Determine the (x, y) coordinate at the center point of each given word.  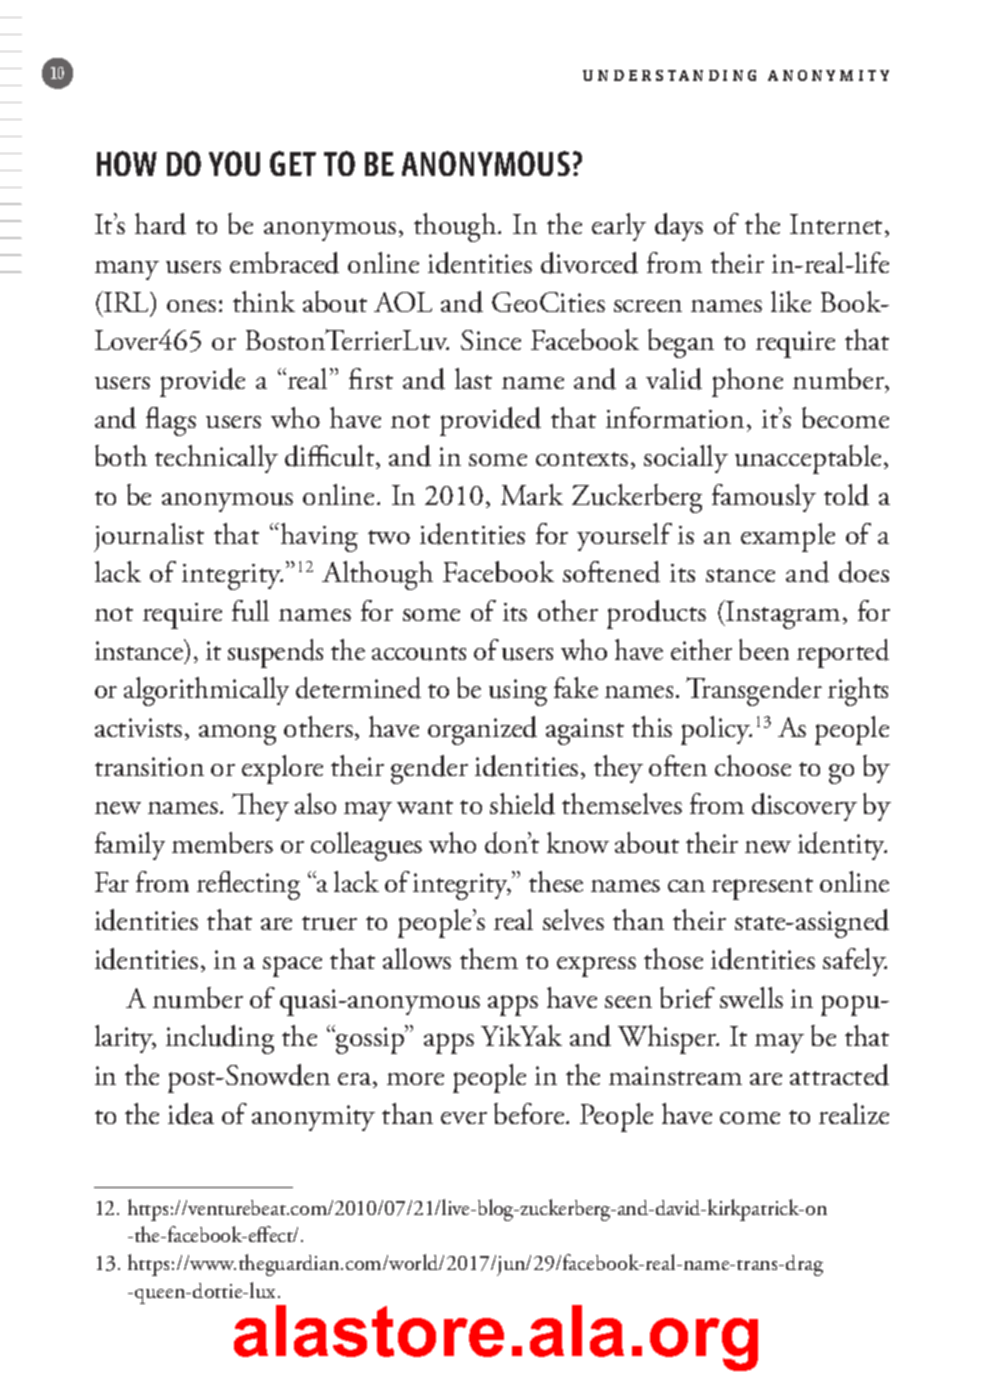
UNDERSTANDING (669, 75)
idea (191, 1114)
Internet (836, 224)
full (250, 610)
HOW (127, 163)
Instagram (782, 614)
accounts (419, 653)
